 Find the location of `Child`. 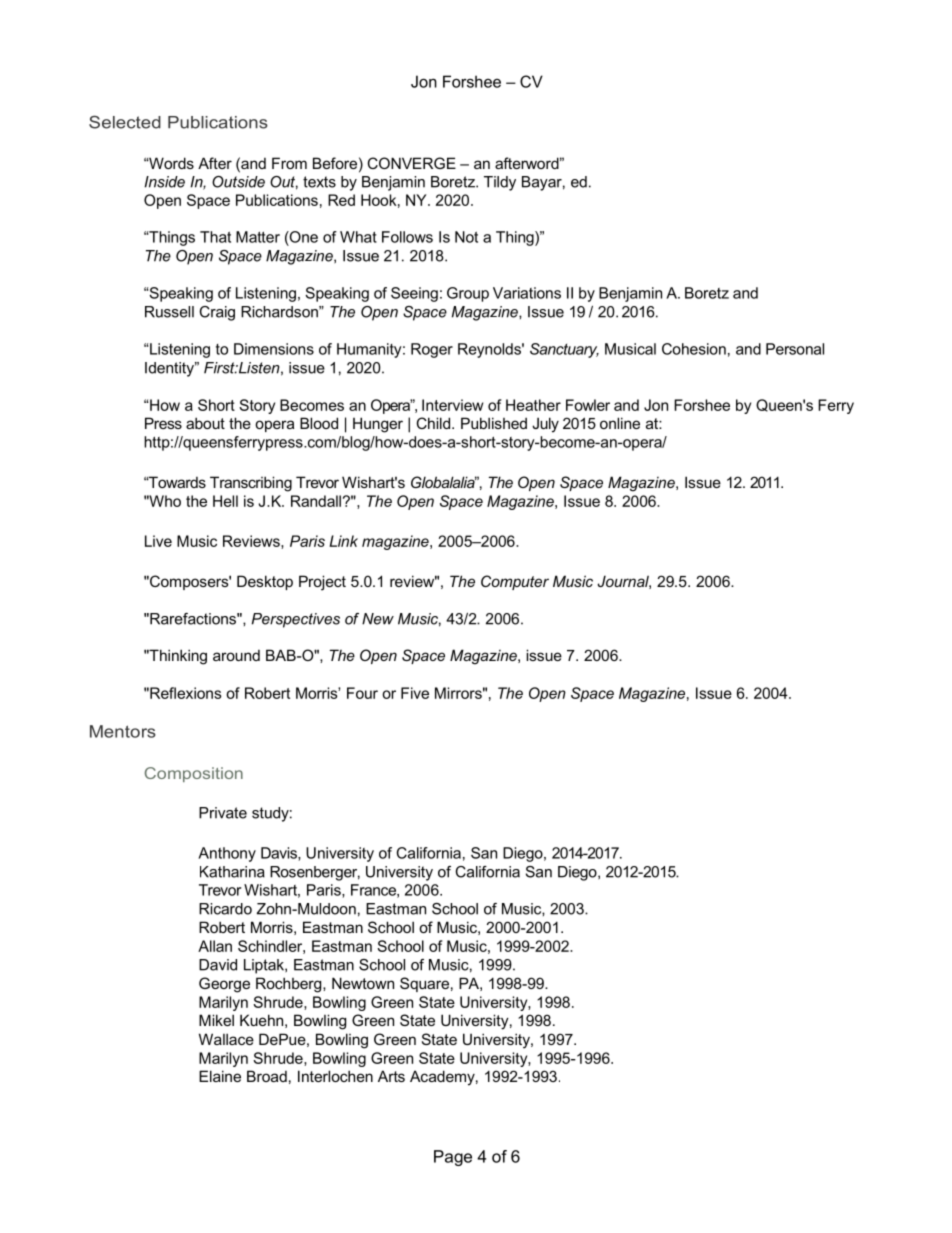

Child is located at coordinates (433, 423).
